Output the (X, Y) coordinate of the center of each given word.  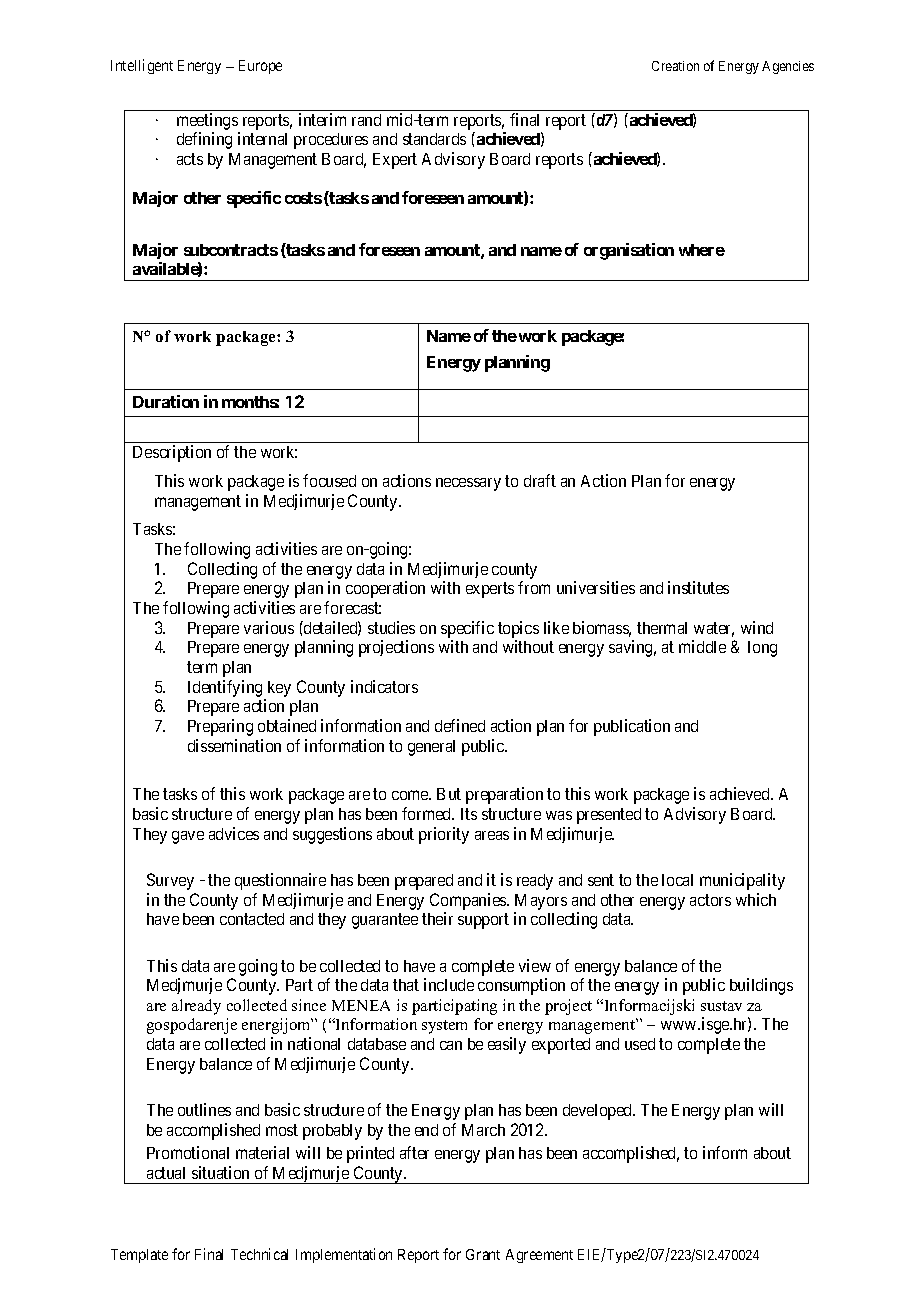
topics (518, 629)
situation (220, 1172)
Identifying (225, 688)
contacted (252, 919)
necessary (468, 484)
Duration (166, 401)
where (702, 250)
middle (702, 646)
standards (434, 139)
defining (204, 140)
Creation (675, 66)
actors (710, 900)
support (483, 921)
